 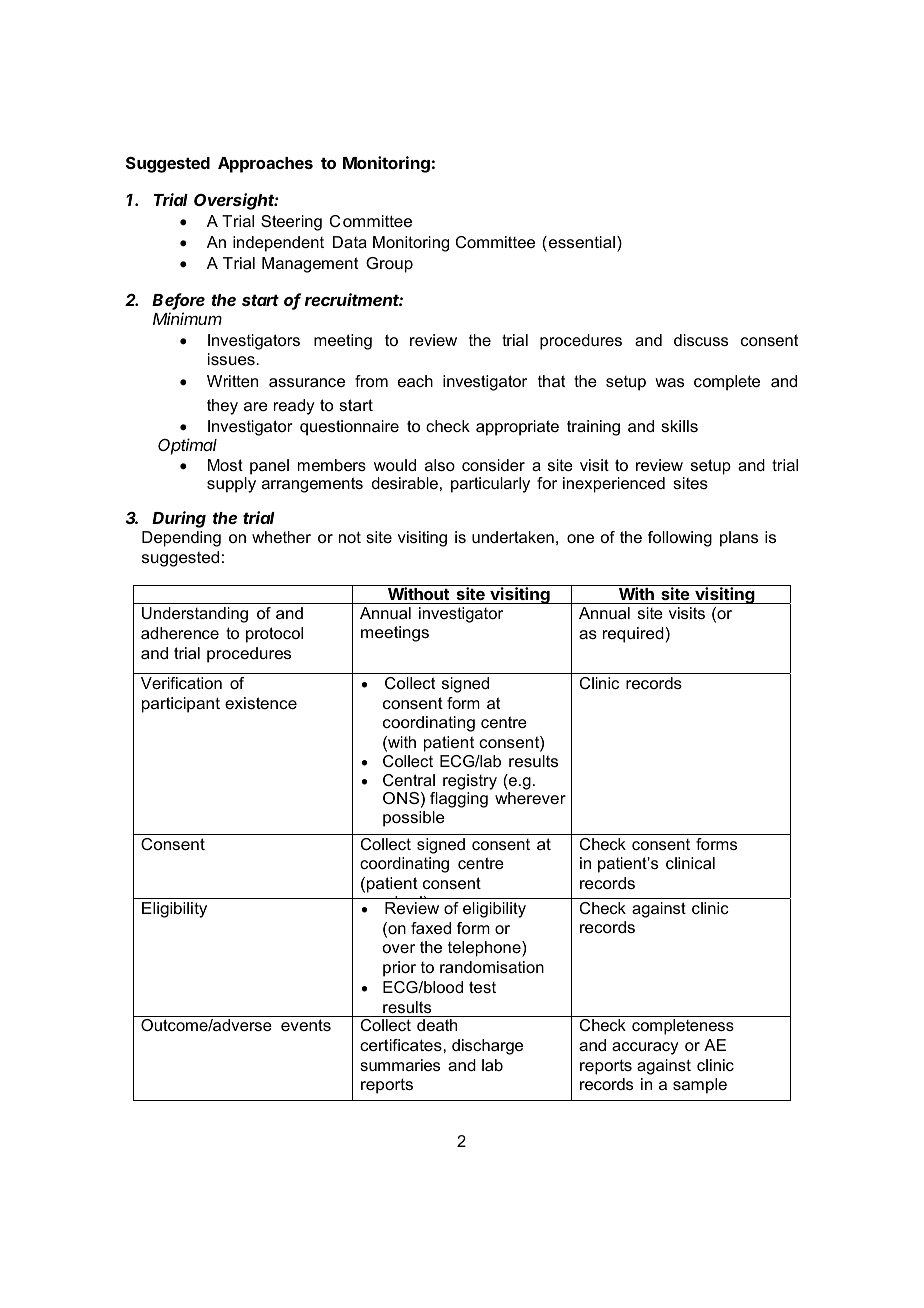 I want to click on Group, so click(x=389, y=265).
